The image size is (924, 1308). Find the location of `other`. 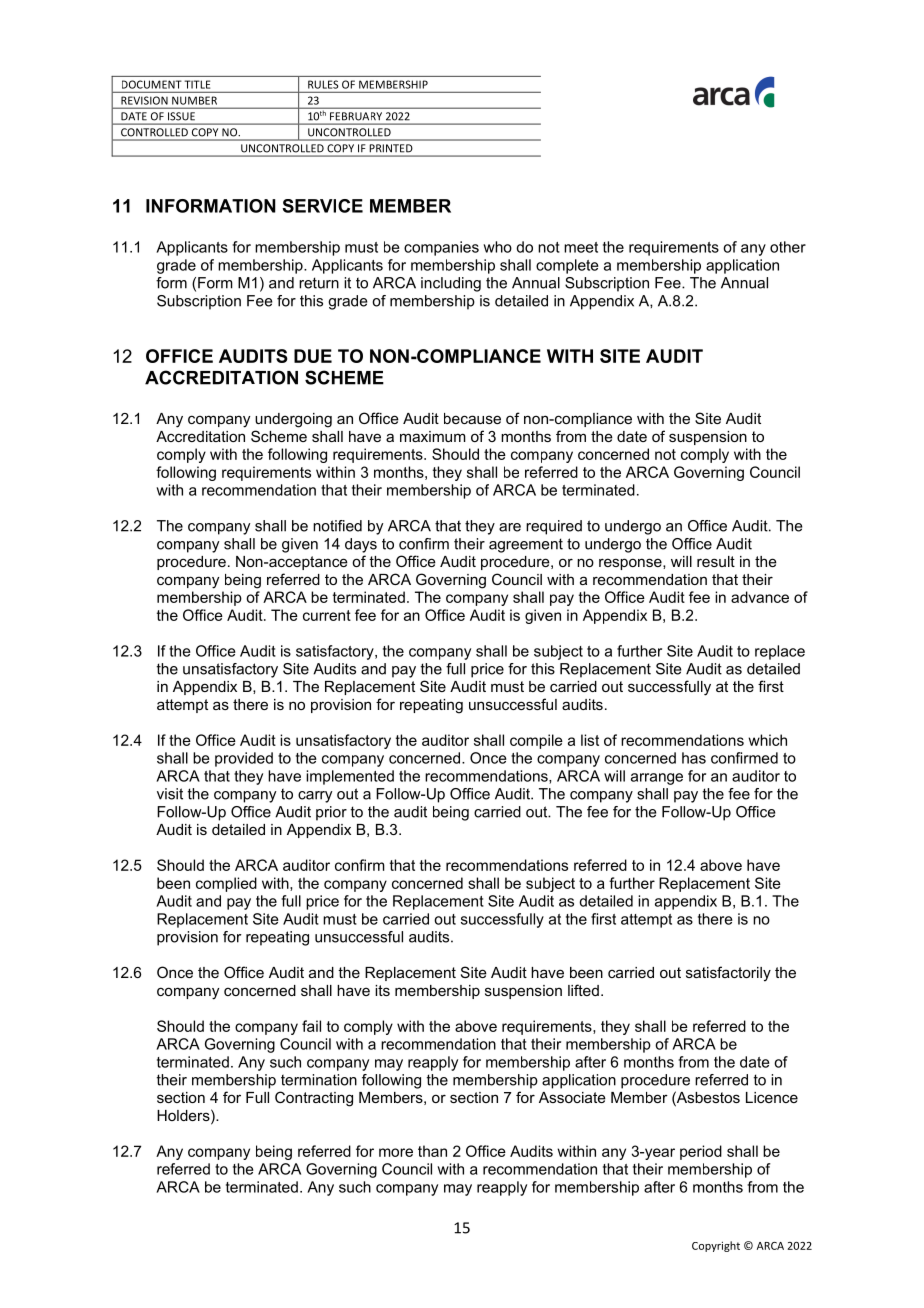

other is located at coordinates (788, 247).
